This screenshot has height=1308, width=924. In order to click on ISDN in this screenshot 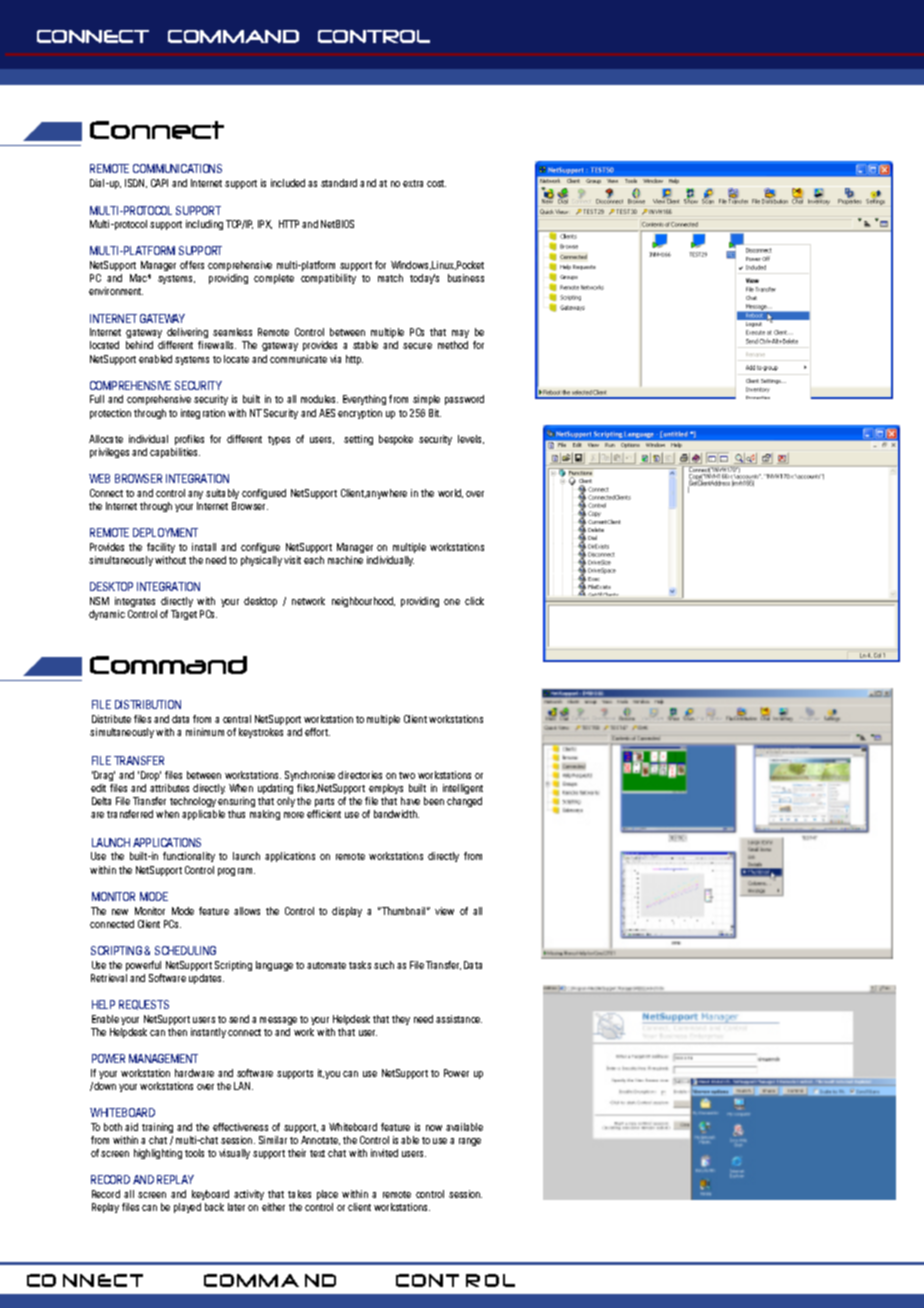, I will do `click(136, 183)`.
